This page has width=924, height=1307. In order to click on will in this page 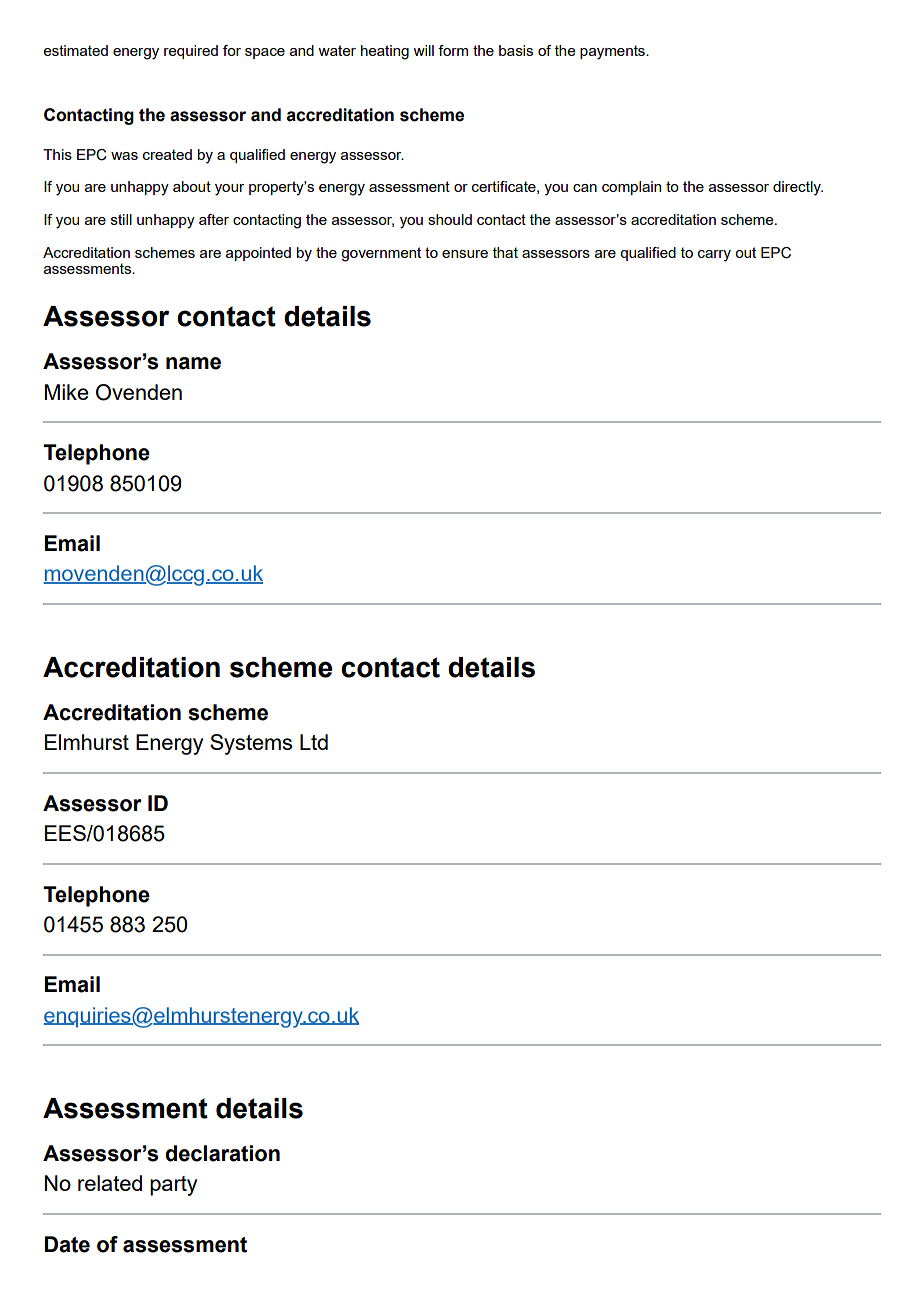, I will do `click(423, 50)`.
